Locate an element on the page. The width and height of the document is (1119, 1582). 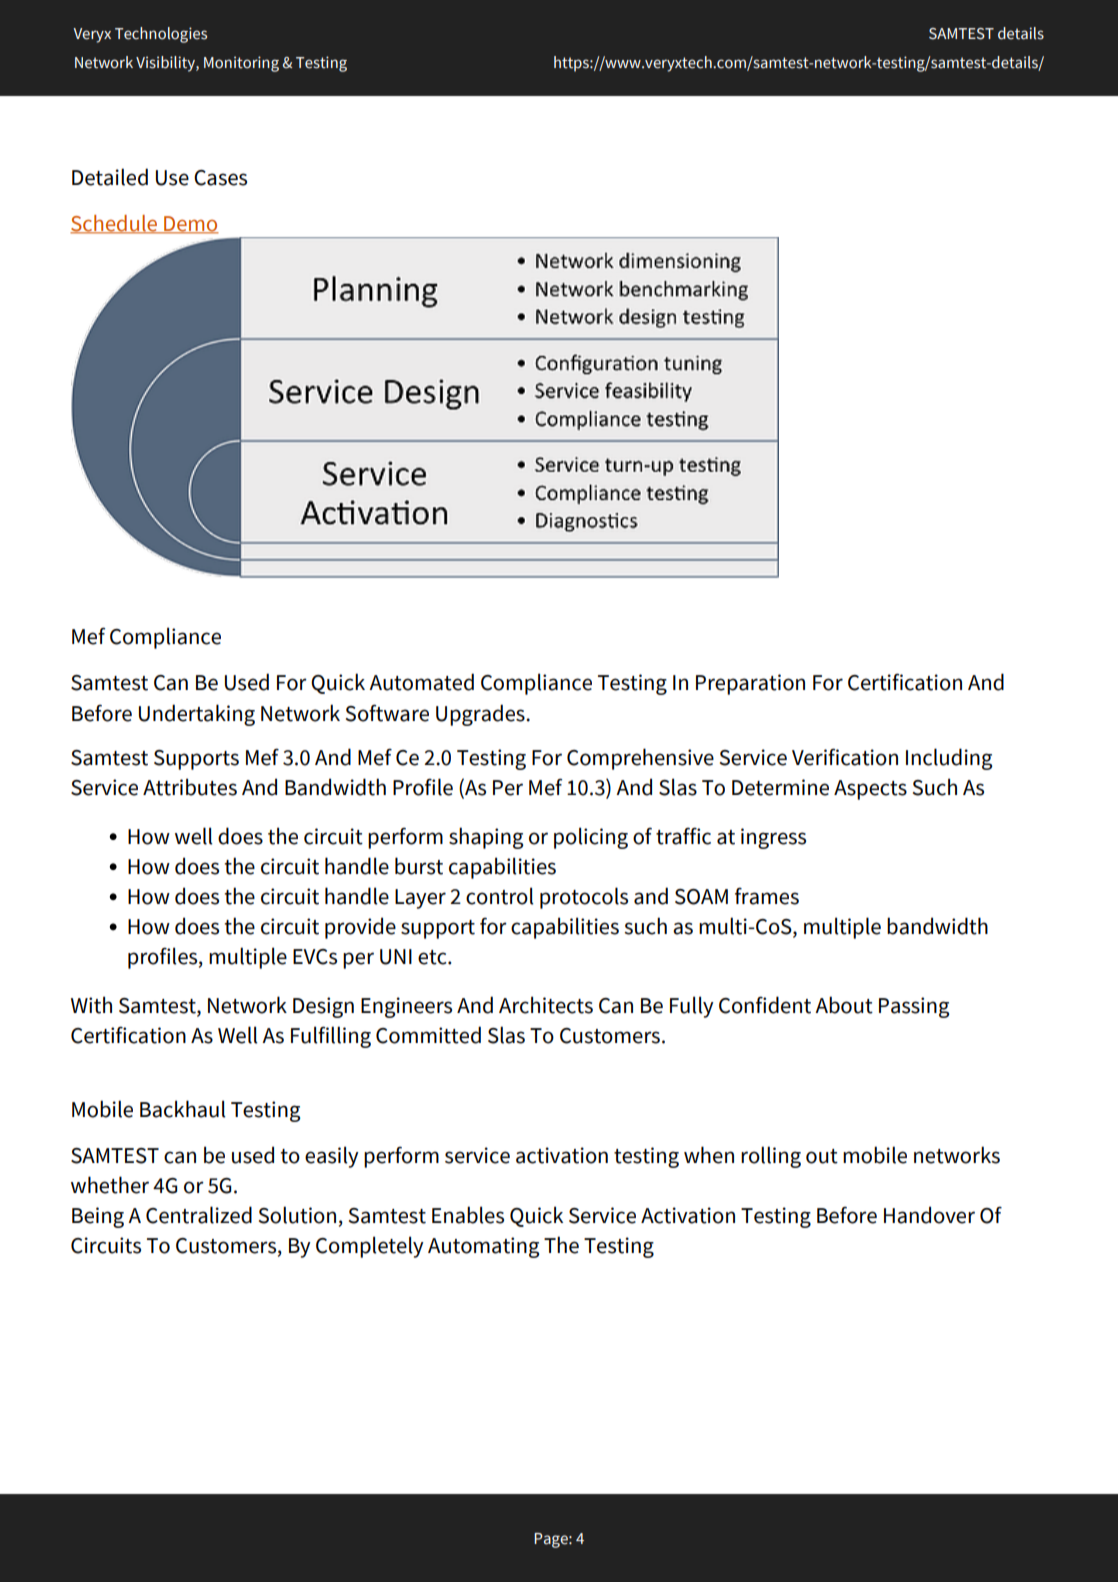
Preparation is located at coordinates (750, 684).
